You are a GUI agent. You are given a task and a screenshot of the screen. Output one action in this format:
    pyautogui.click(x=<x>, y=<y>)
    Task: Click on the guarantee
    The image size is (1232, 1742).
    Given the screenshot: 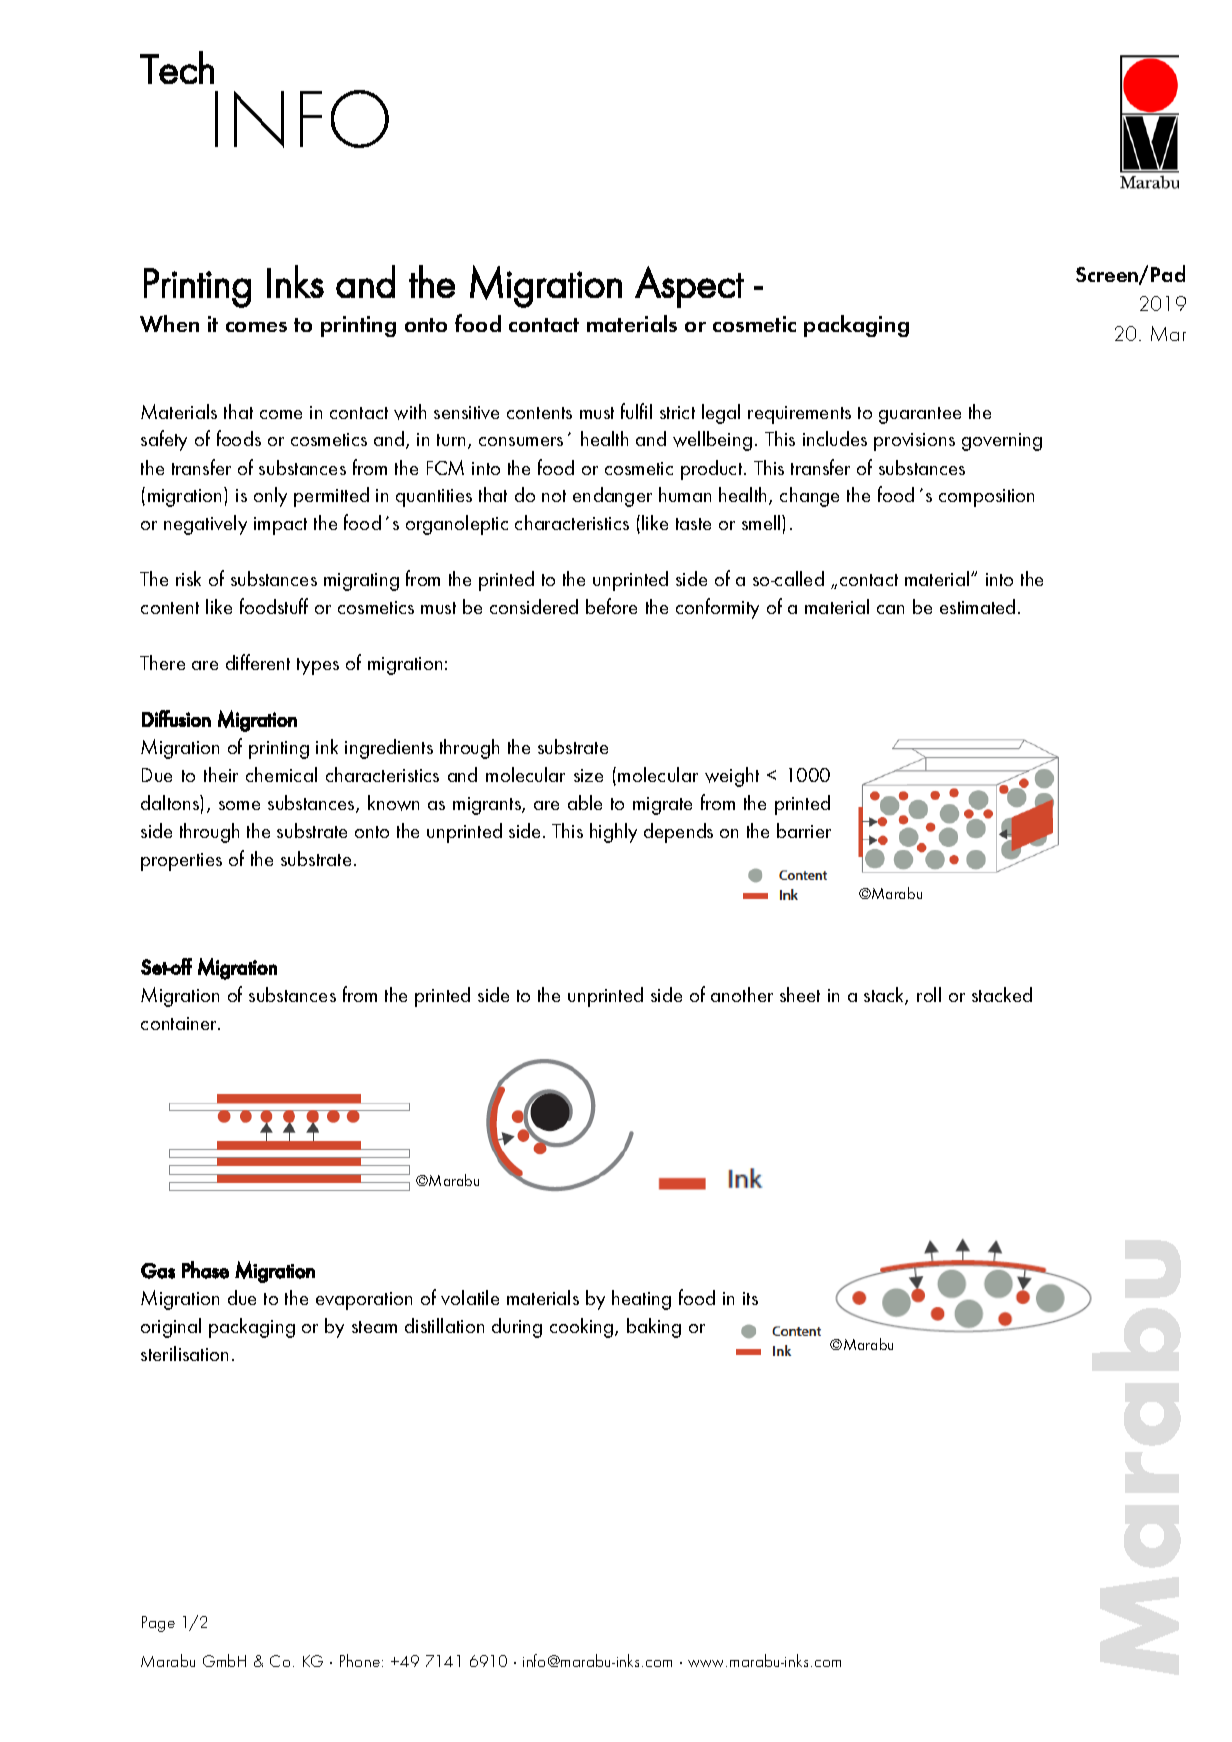 What is the action you would take?
    pyautogui.click(x=920, y=415)
